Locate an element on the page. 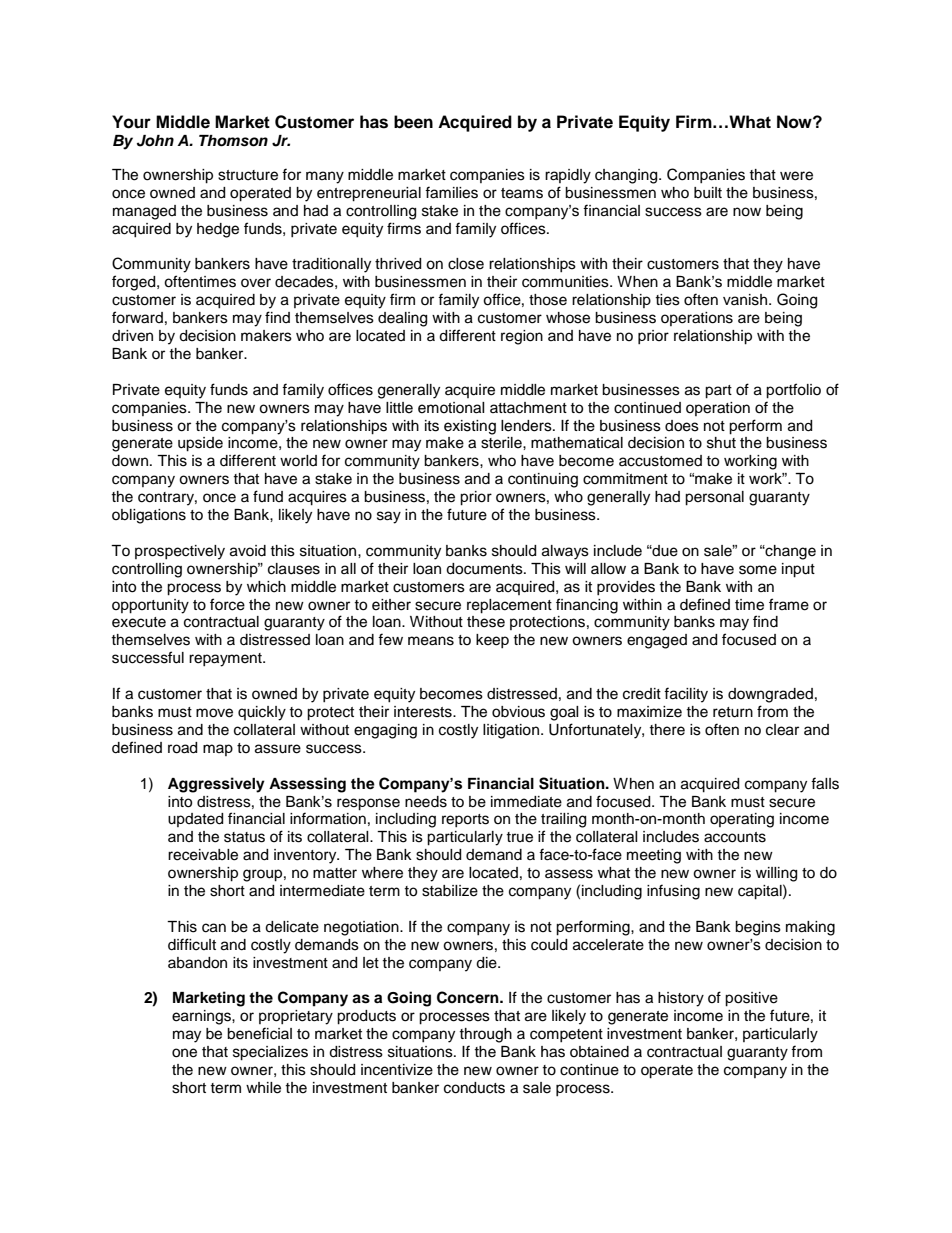 The image size is (952, 1233). Thomson is located at coordinates (233, 141).
